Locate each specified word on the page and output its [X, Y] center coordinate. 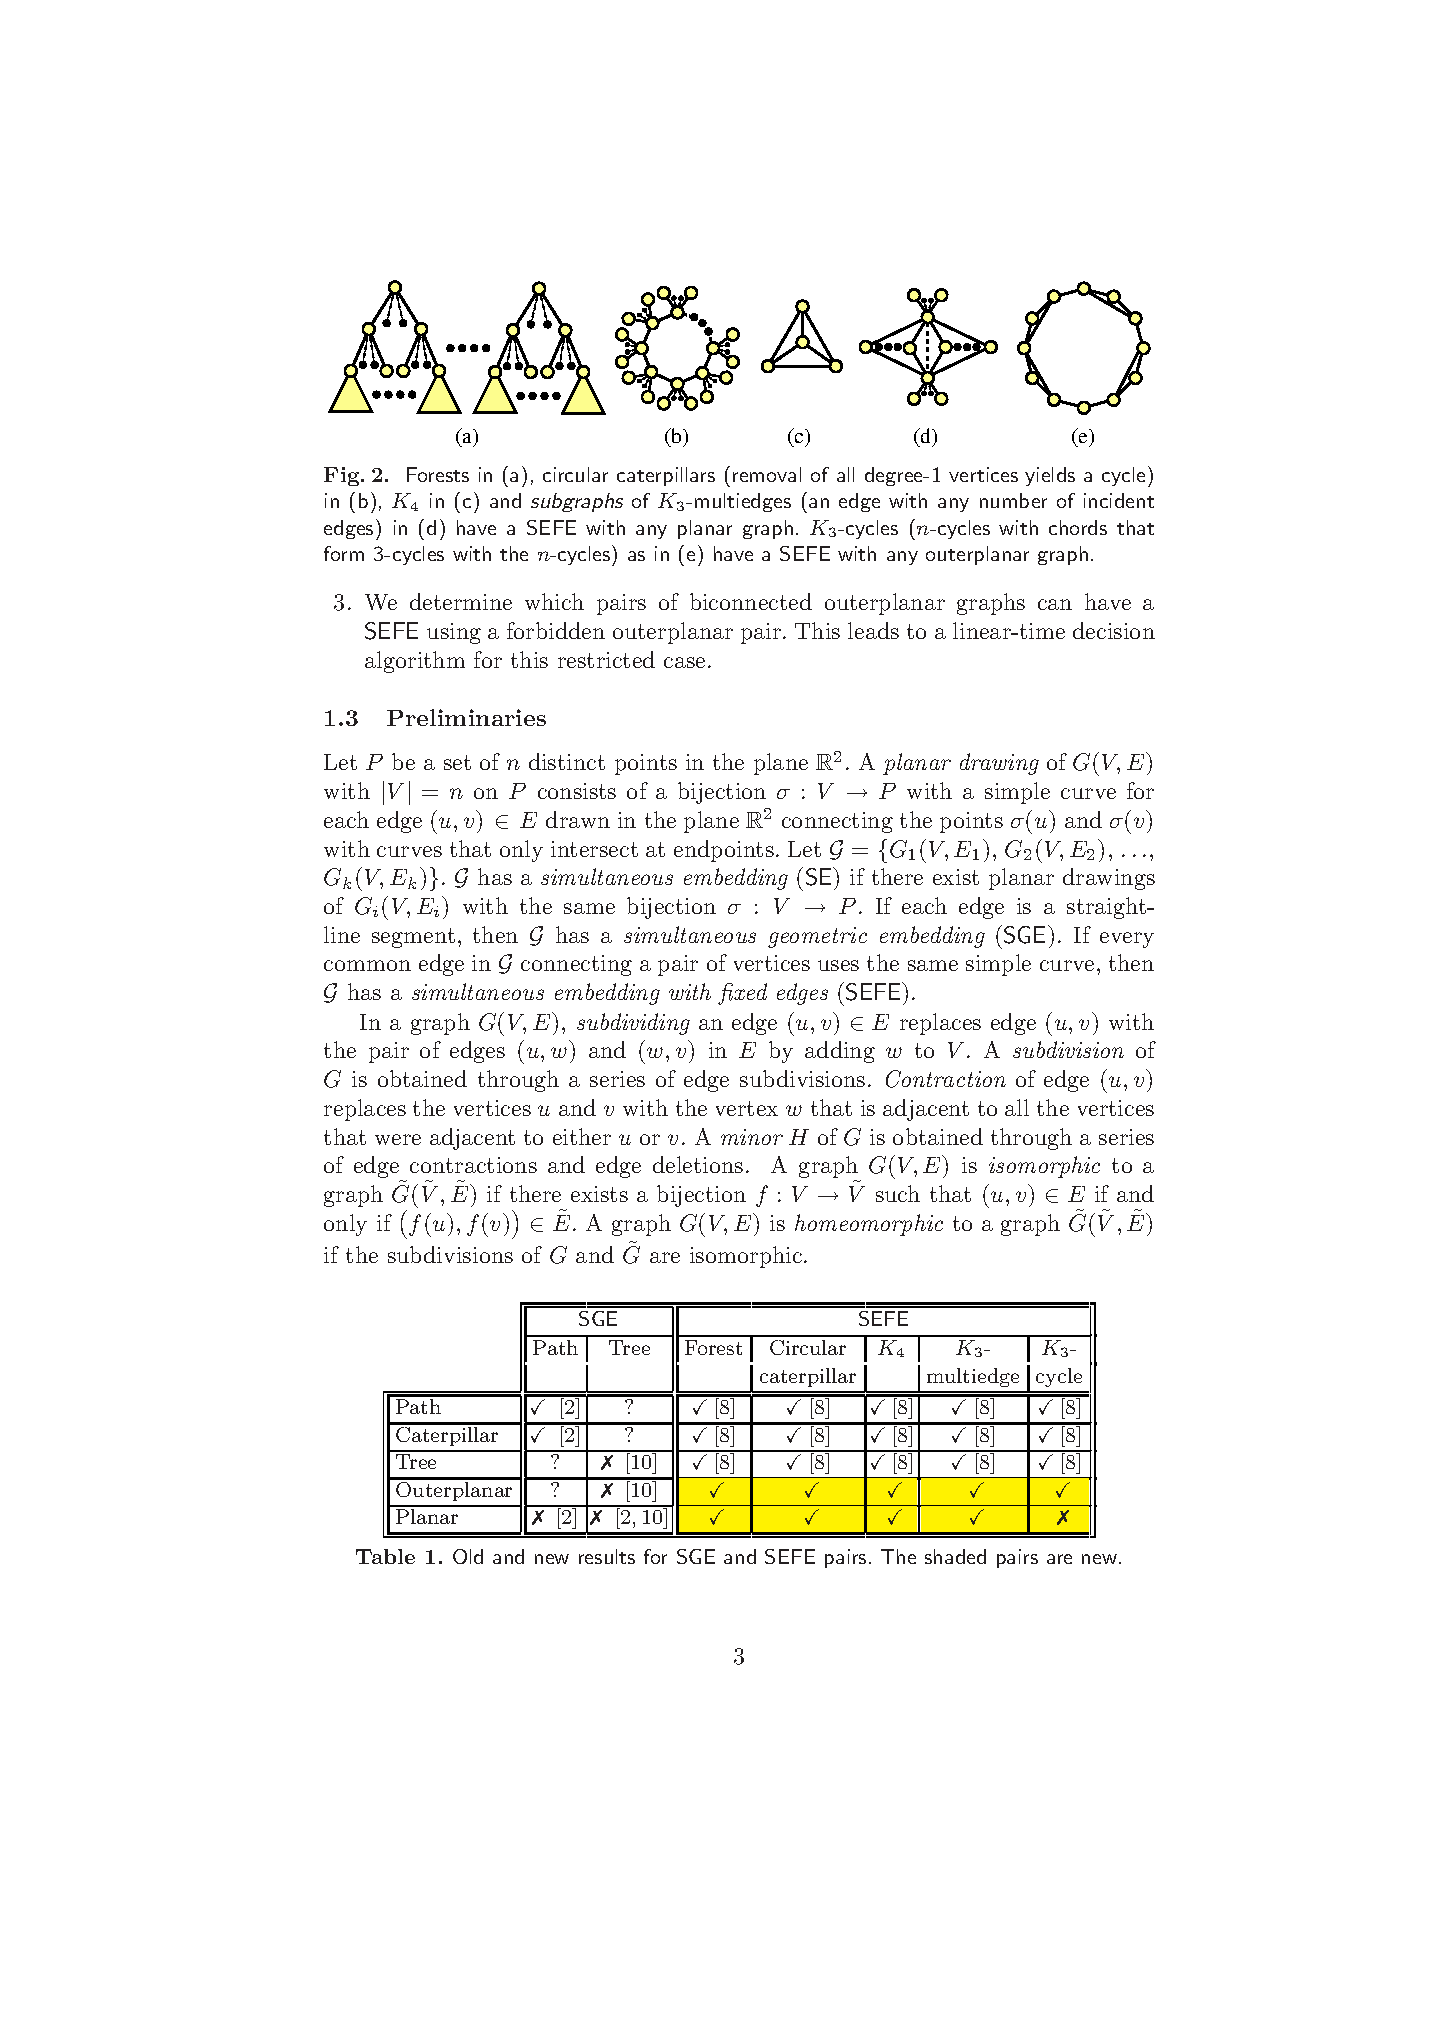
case [684, 662]
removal [767, 474]
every [1127, 940]
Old [468, 1556]
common [367, 965]
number [1013, 500]
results [607, 1556]
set [457, 762]
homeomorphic [869, 1225]
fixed [742, 994]
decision [1114, 630]
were [398, 1139]
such [898, 1193]
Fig [343, 476]
